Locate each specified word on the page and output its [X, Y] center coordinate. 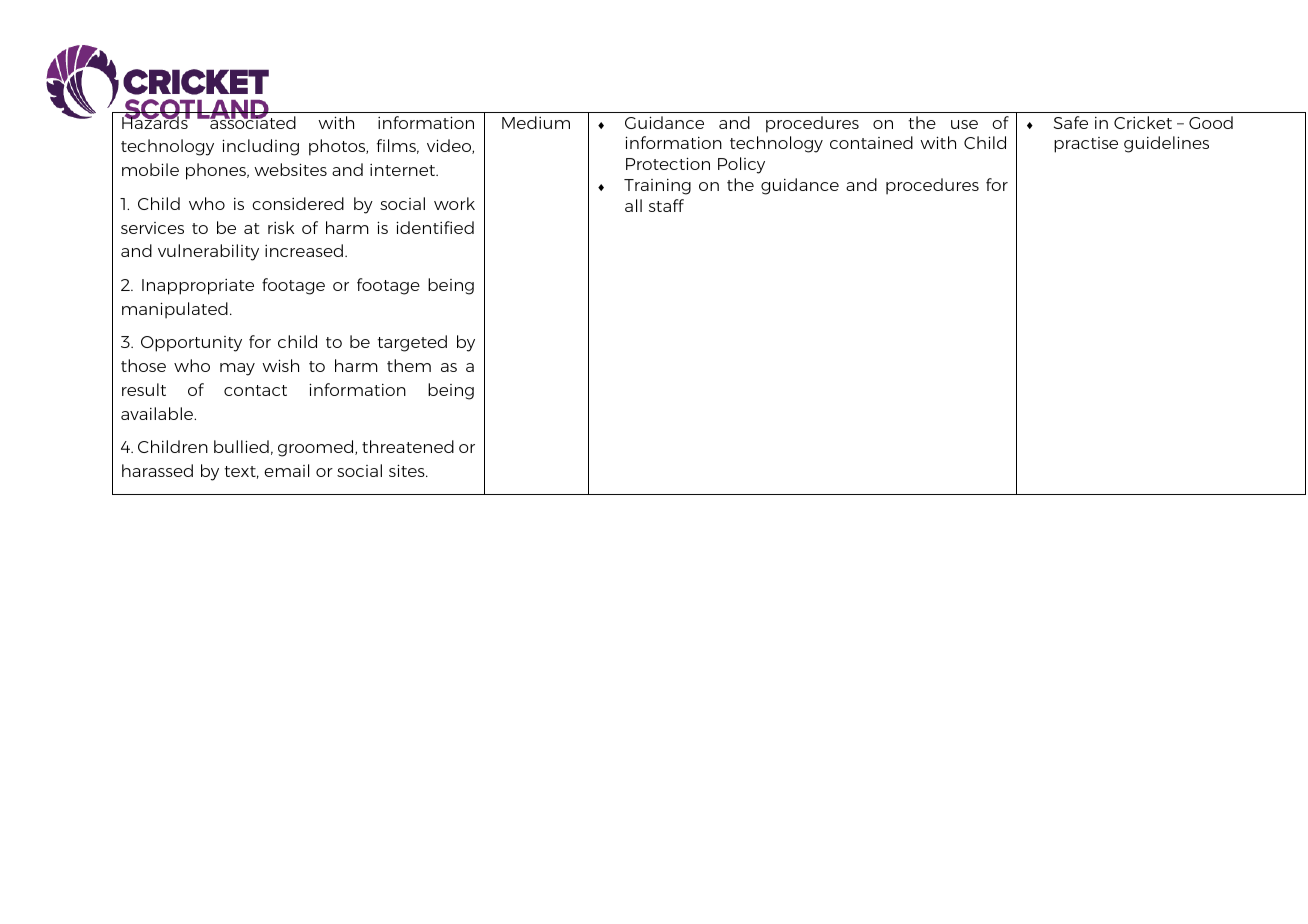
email [286, 470]
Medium [536, 122]
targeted [412, 343]
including [260, 147]
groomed [317, 448]
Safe [1071, 122]
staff [666, 205]
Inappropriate [198, 287]
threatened [408, 446]
